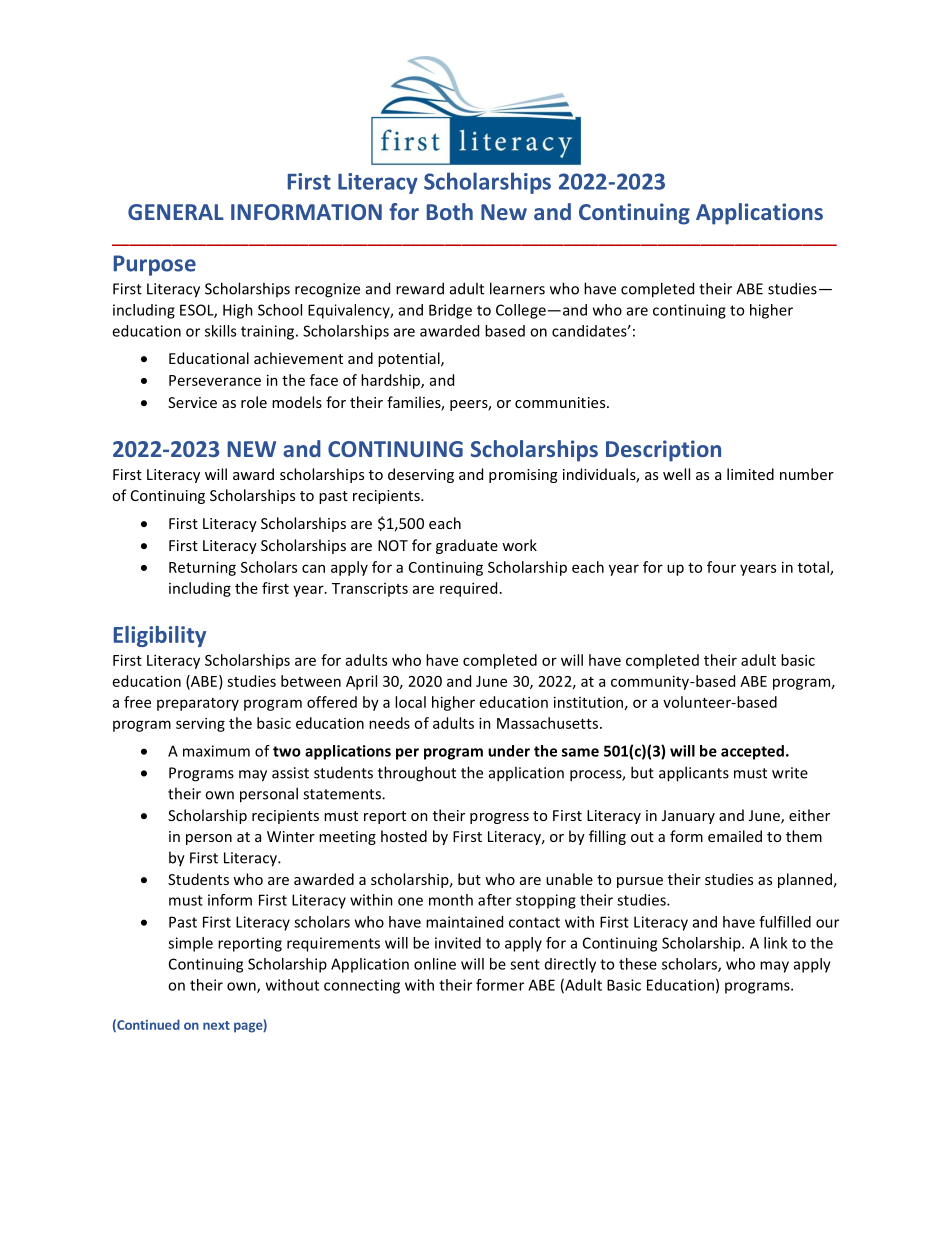 The image size is (952, 1233). I want to click on online, so click(435, 964).
